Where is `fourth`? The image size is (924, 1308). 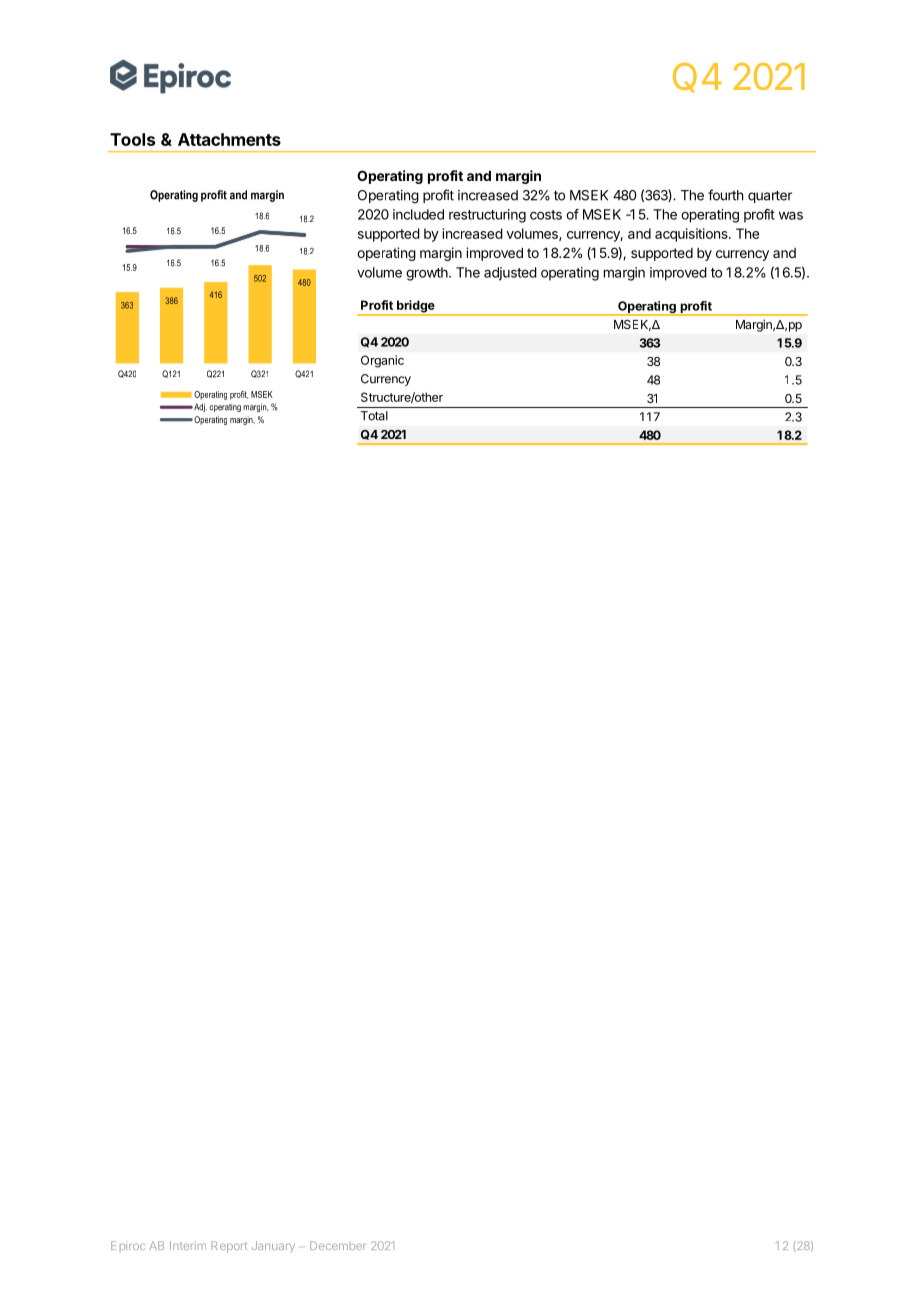 fourth is located at coordinates (725, 195).
